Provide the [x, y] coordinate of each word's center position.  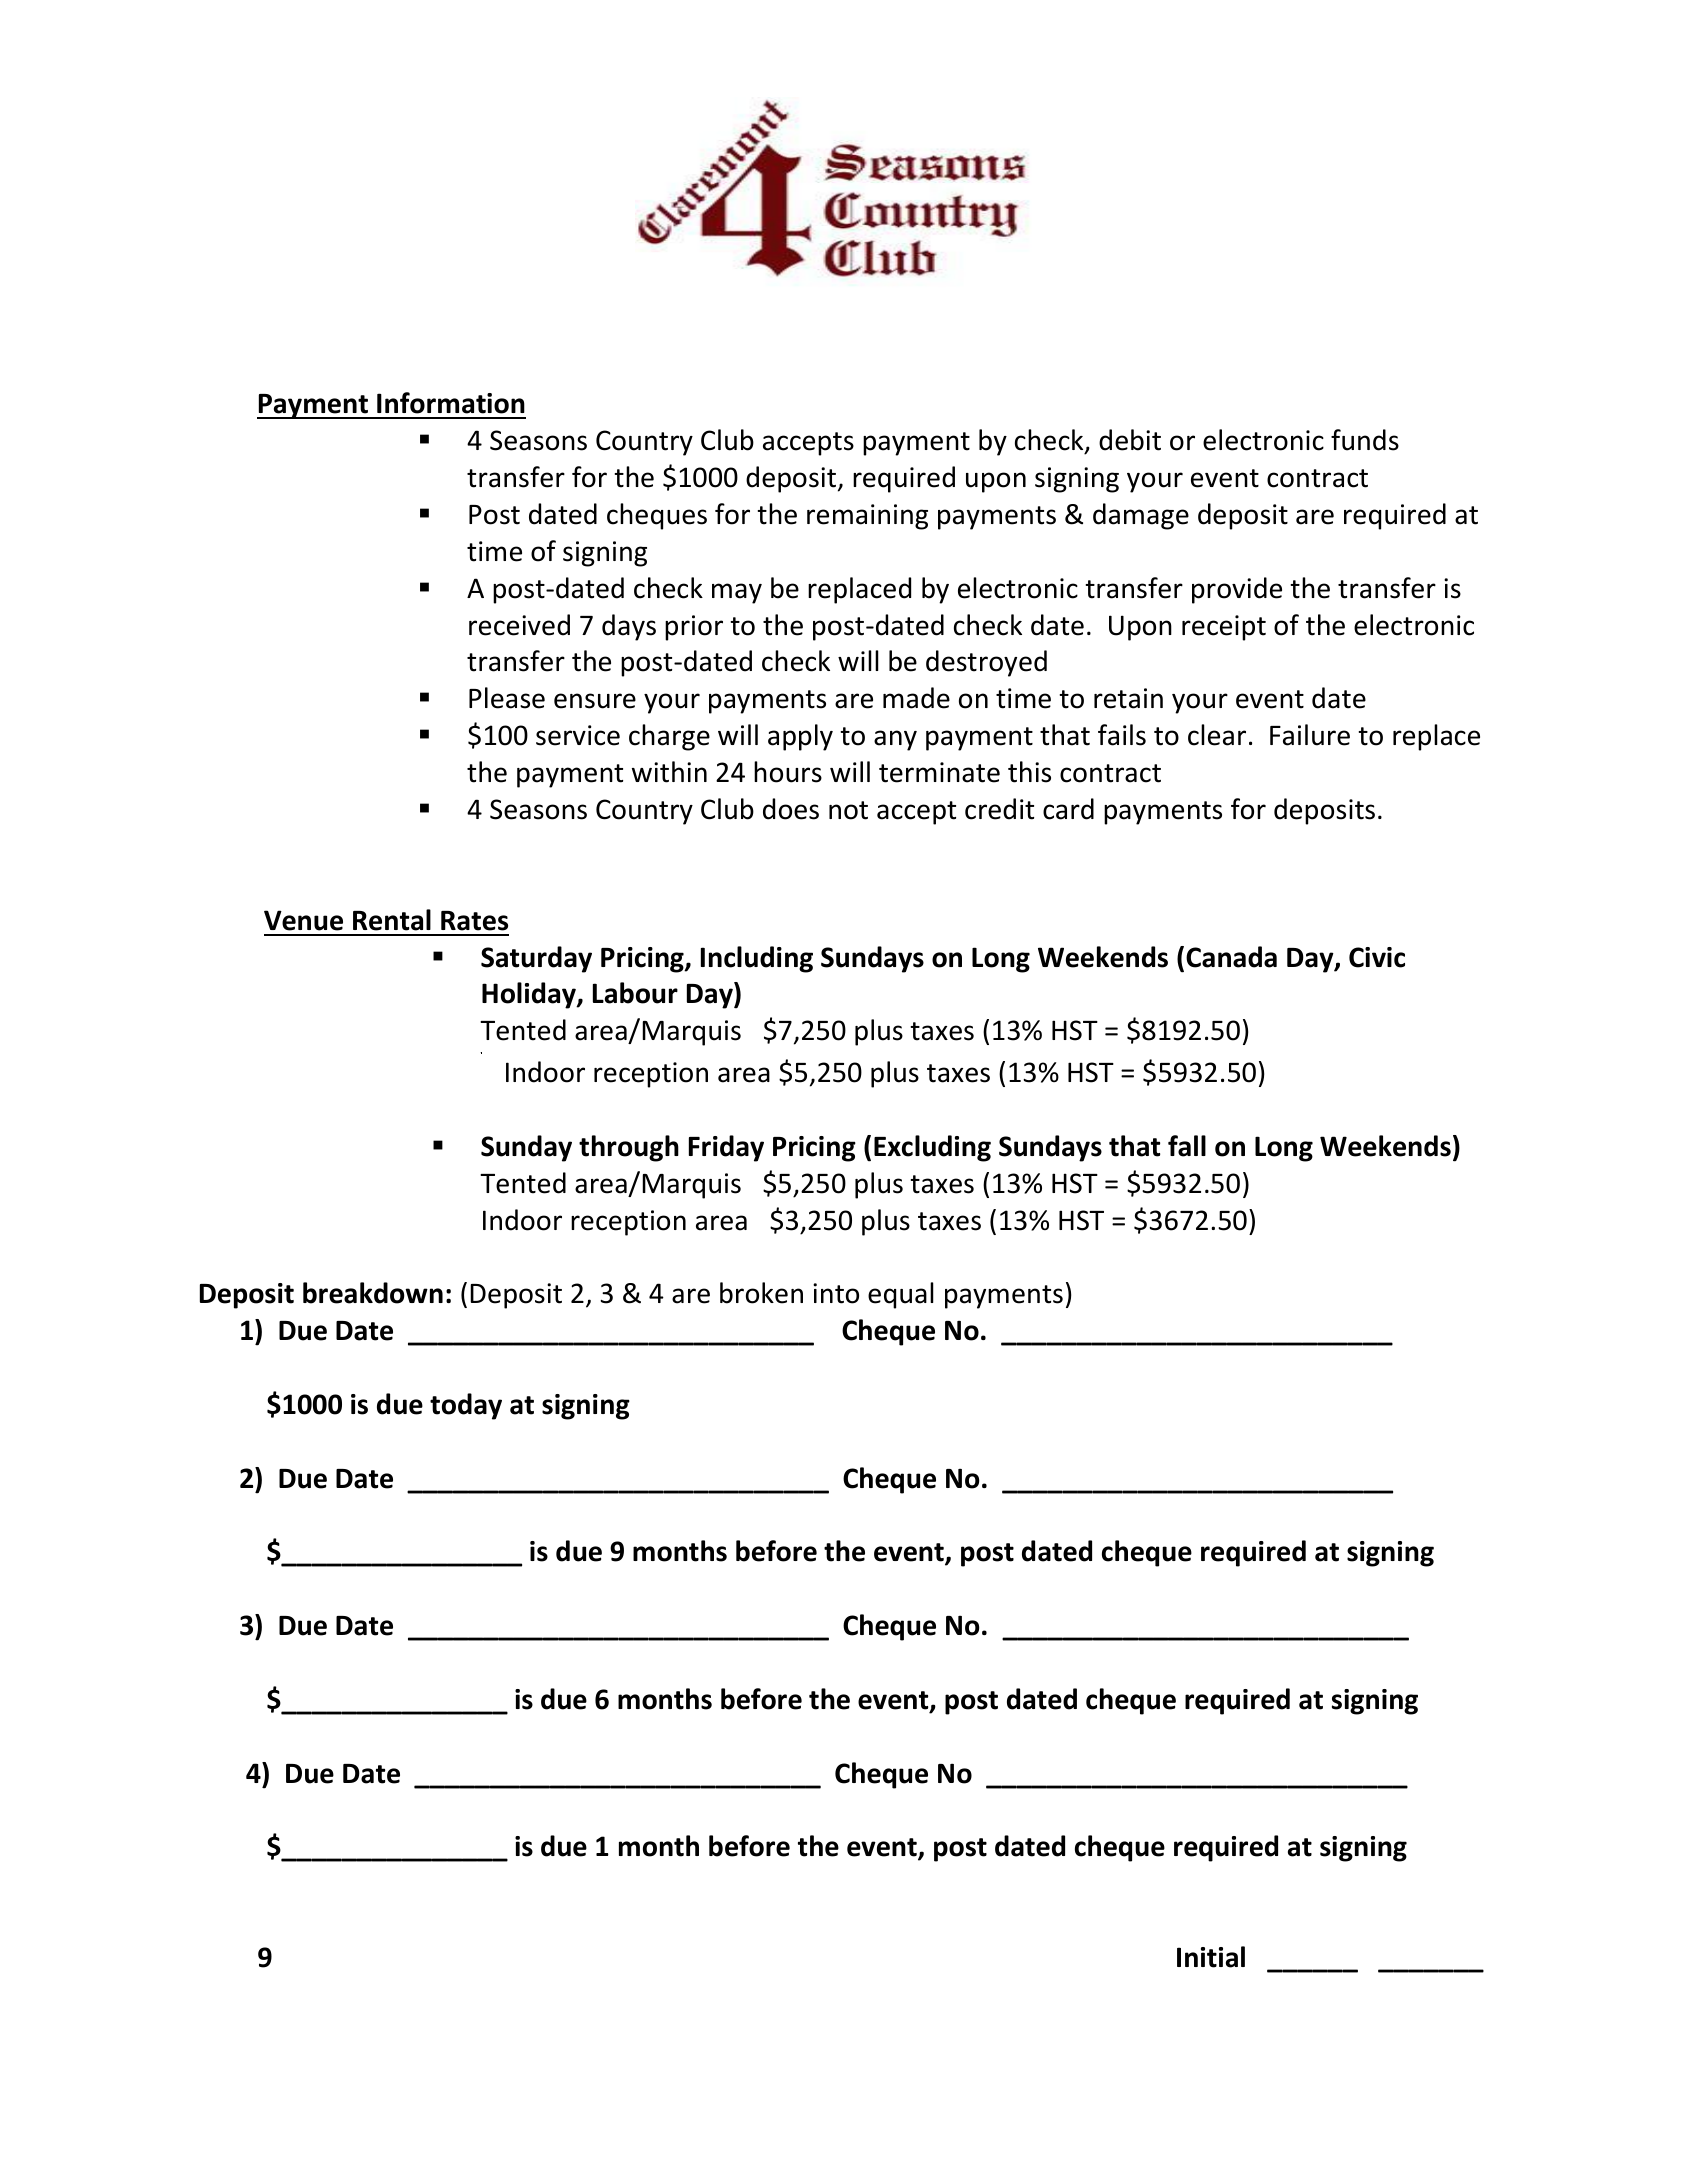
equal [901, 1295]
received [519, 625]
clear [1217, 735]
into [836, 1293]
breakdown [373, 1293]
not [848, 810]
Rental [392, 920]
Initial [1211, 1957]
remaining [867, 517]
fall [1187, 1146]
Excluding [932, 1148]
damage [1141, 516]
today [466, 1406]
